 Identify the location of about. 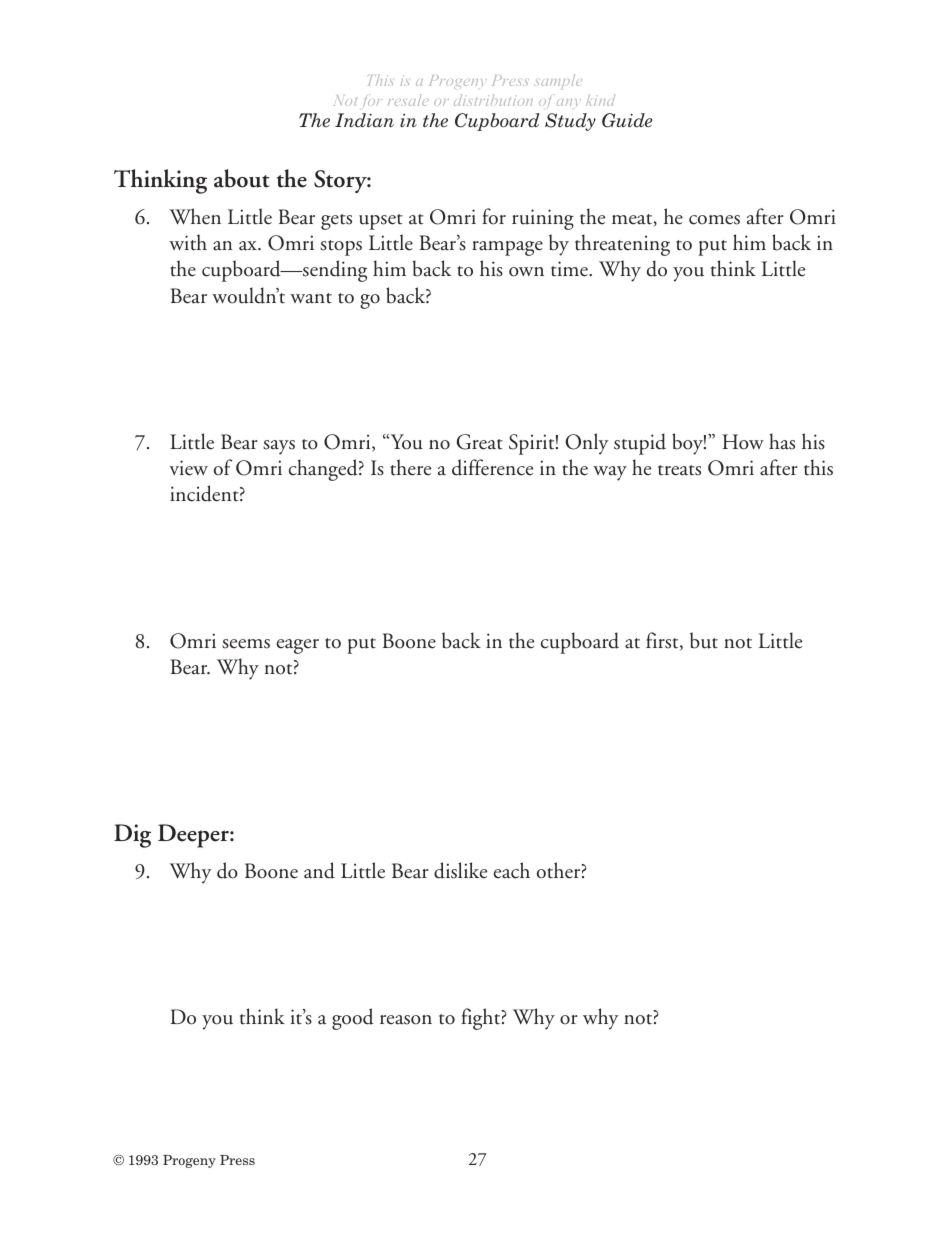
(242, 178).
